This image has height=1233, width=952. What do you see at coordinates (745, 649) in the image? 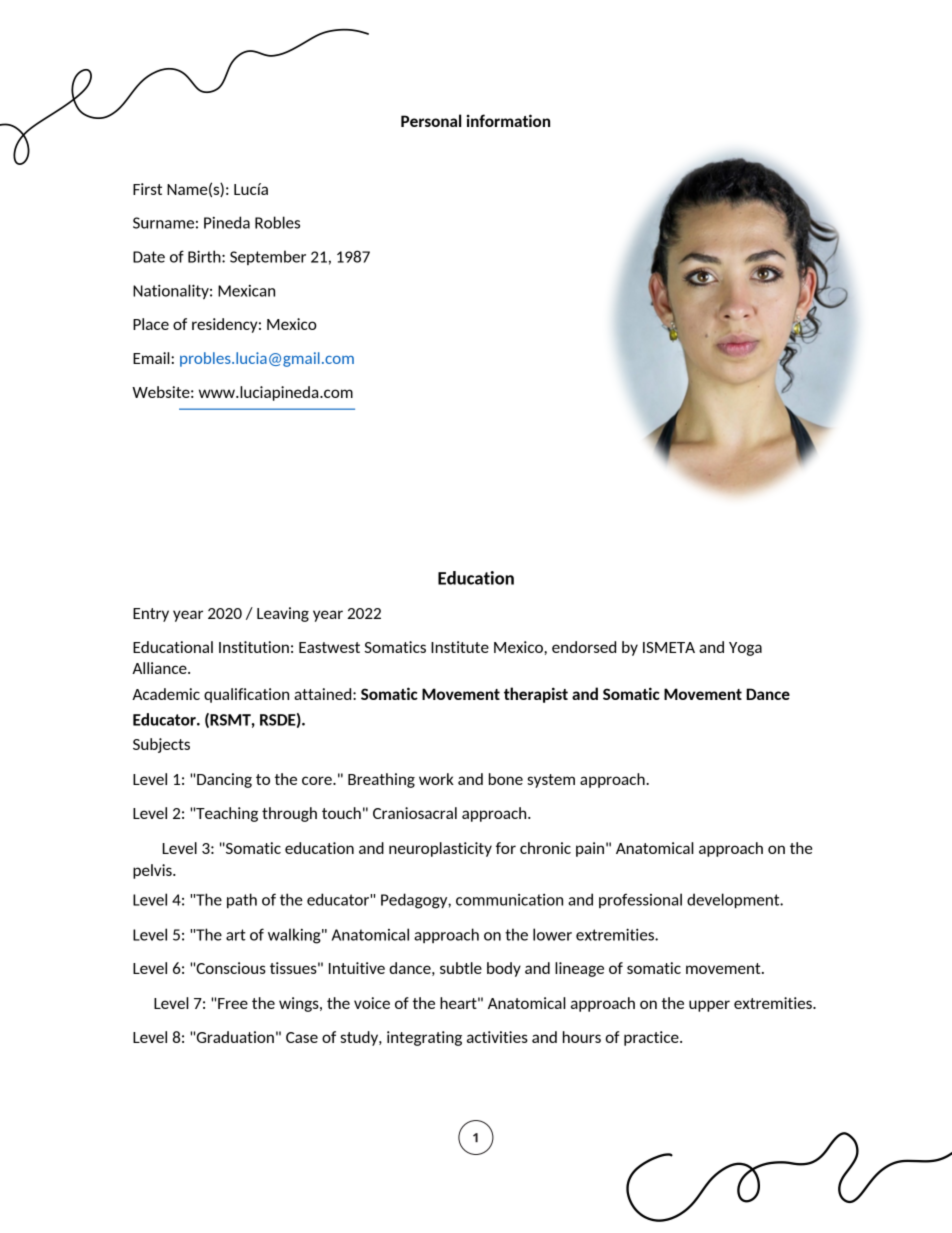
I see `Yoga` at bounding box center [745, 649].
